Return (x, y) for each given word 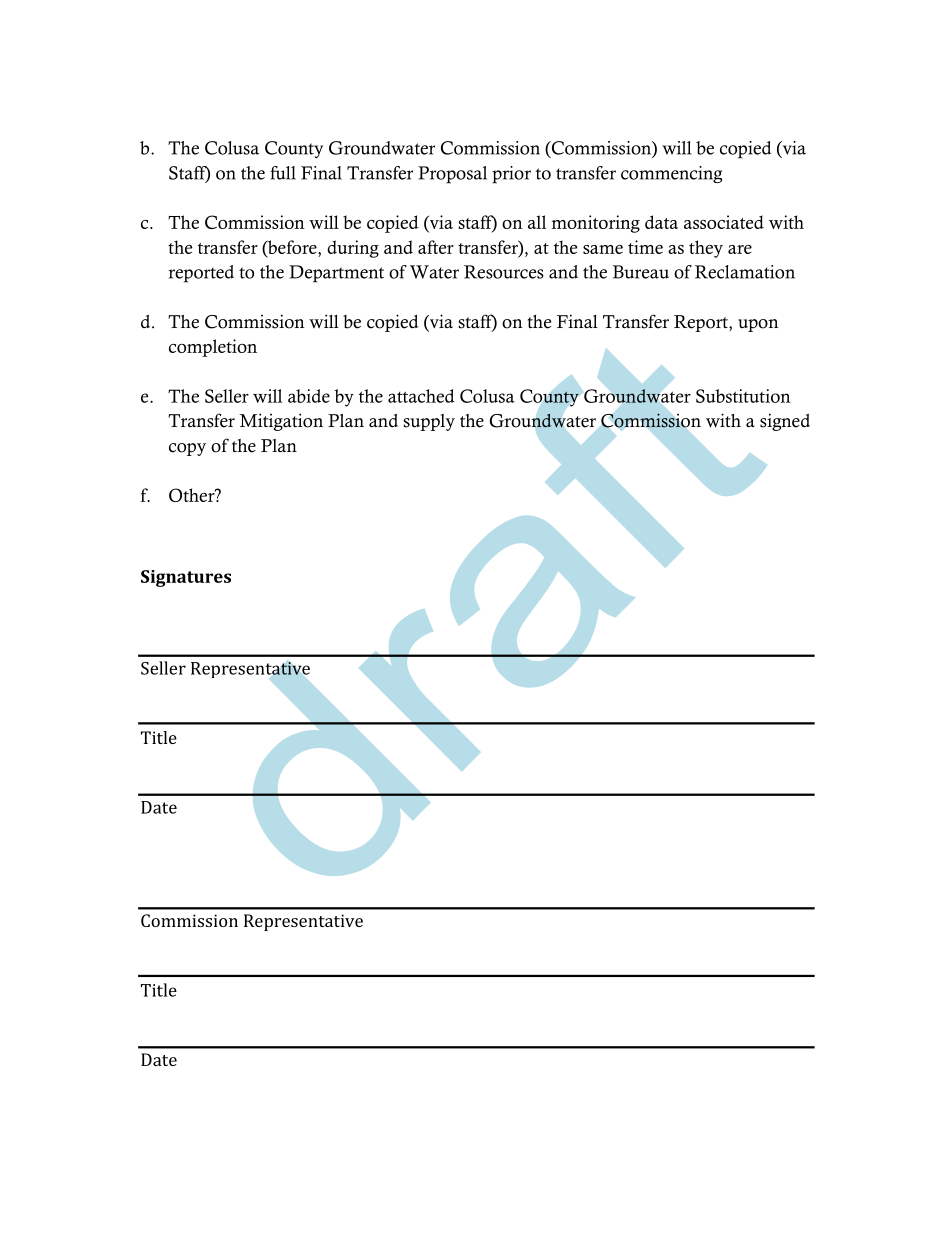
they (706, 249)
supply (429, 422)
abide (309, 396)
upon (758, 325)
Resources (504, 272)
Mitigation (281, 422)
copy (187, 449)
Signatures (186, 578)
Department (336, 274)
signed (785, 422)
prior (511, 175)
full (283, 173)
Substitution (743, 396)
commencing (671, 174)
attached (421, 396)
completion (213, 348)
